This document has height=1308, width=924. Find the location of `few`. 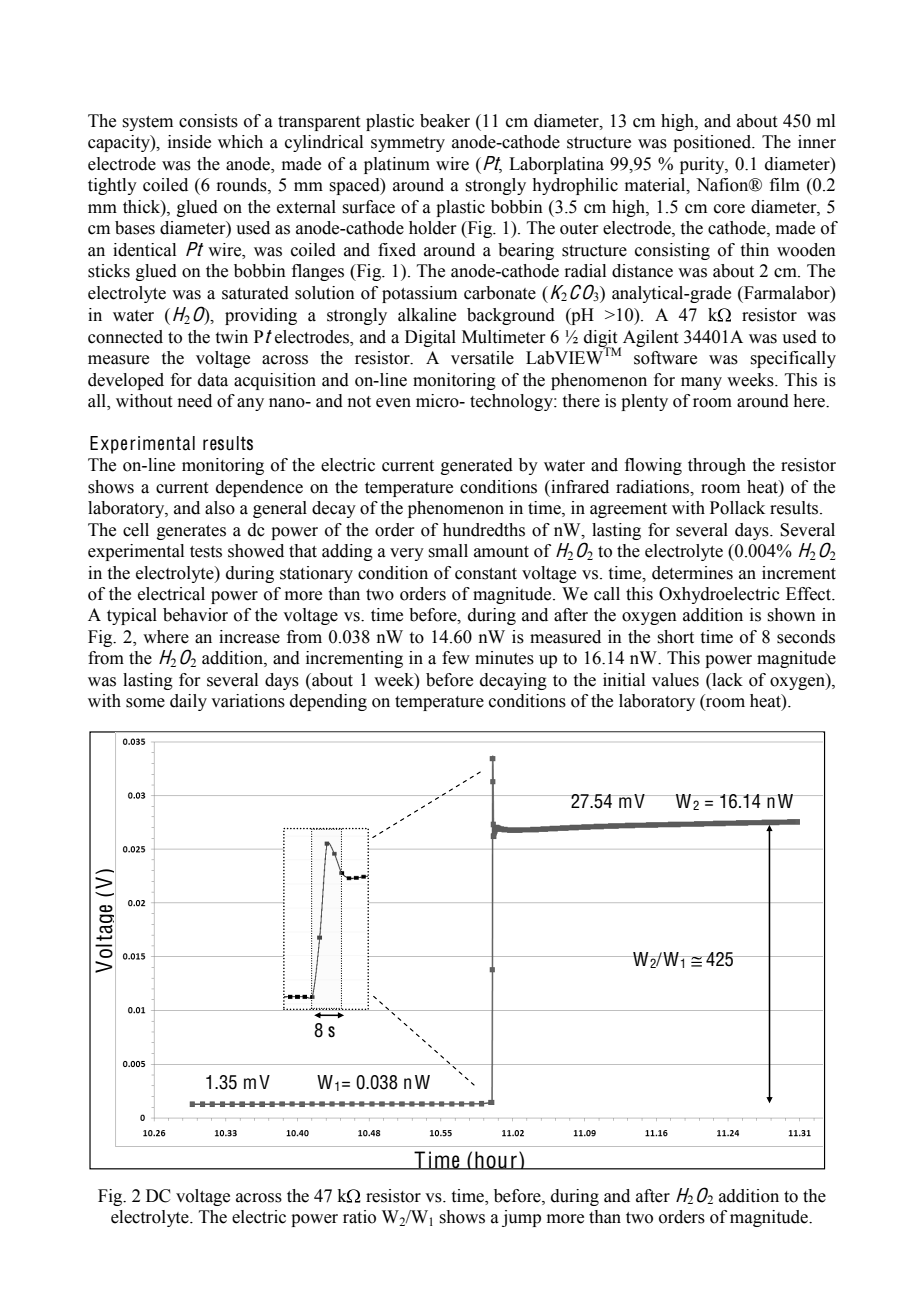

few is located at coordinates (456, 658).
